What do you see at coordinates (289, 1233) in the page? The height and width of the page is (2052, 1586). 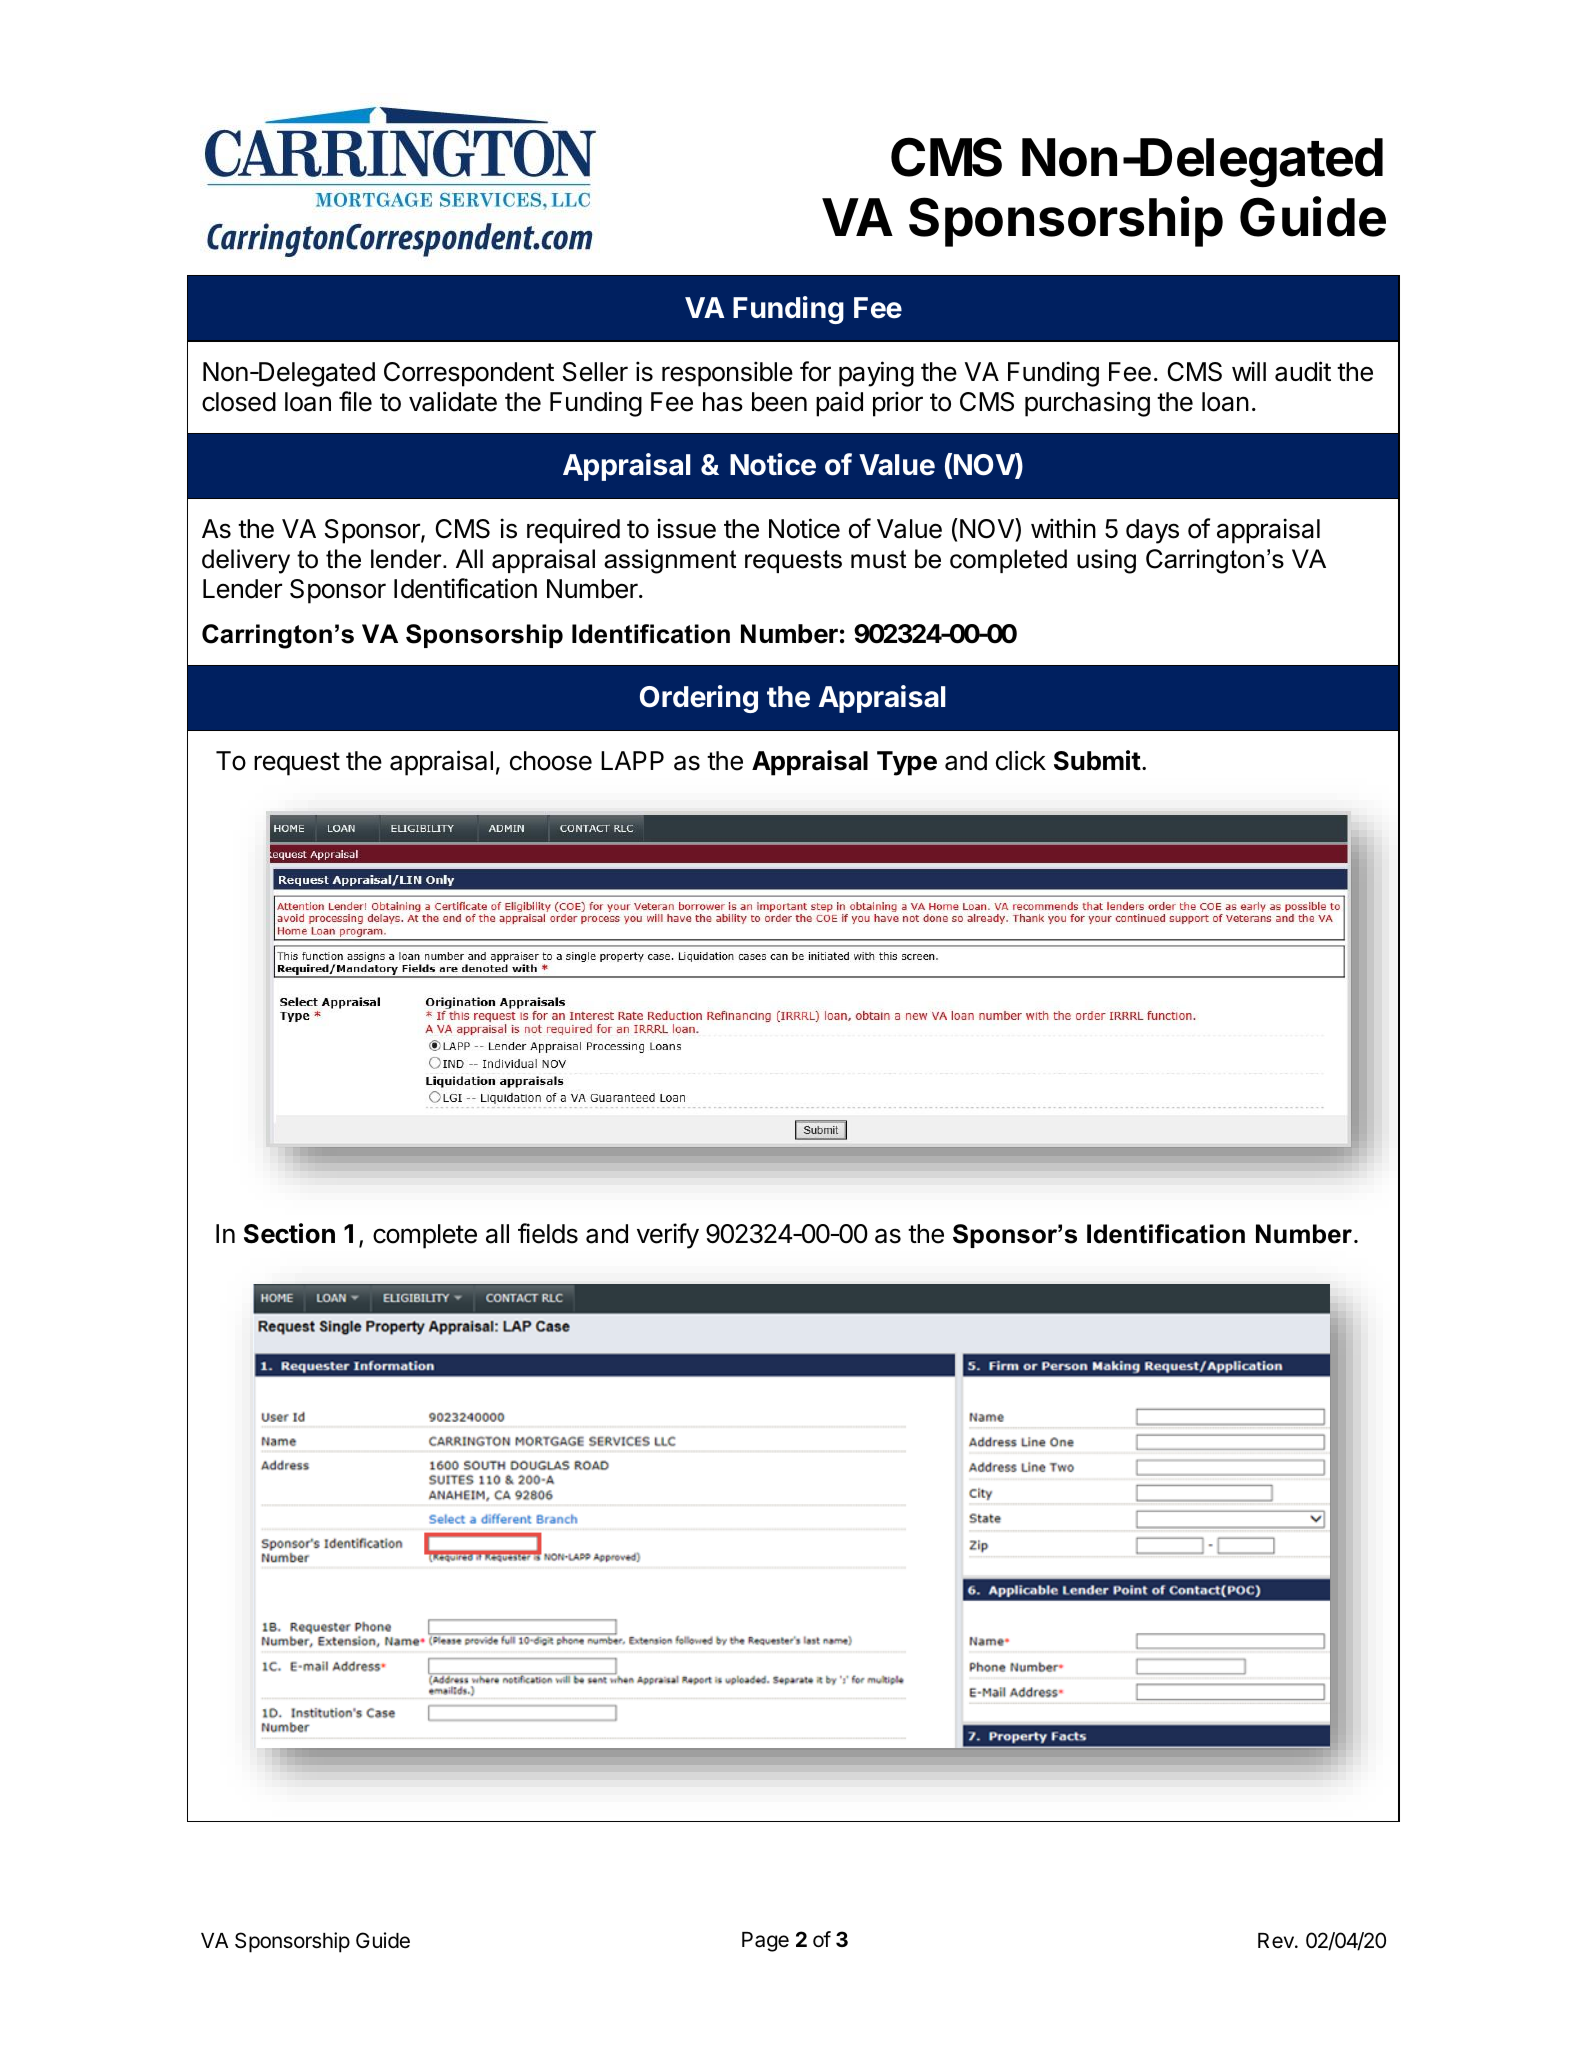 I see `Section` at bounding box center [289, 1233].
